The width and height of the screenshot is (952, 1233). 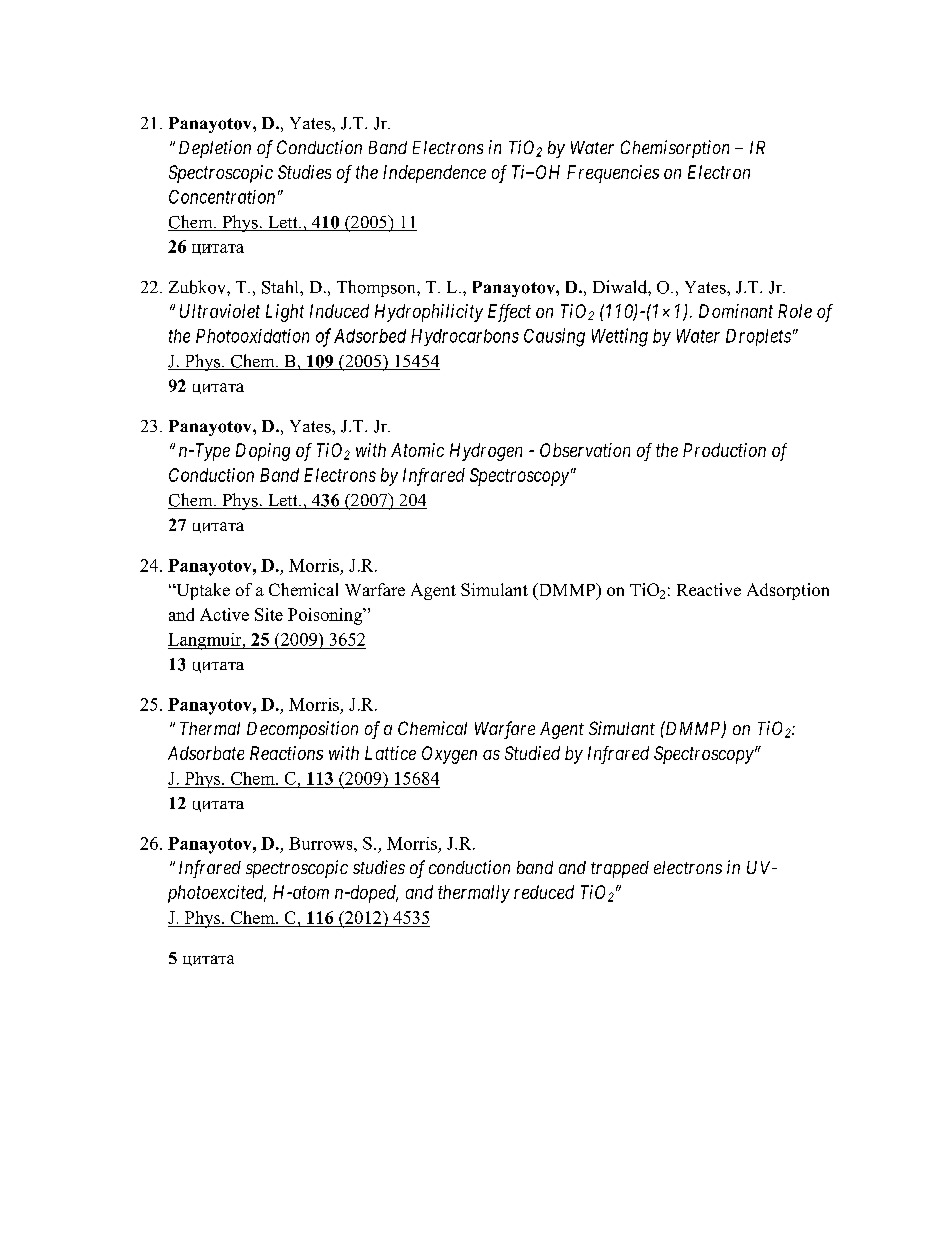 I want to click on reduced, so click(x=544, y=892).
